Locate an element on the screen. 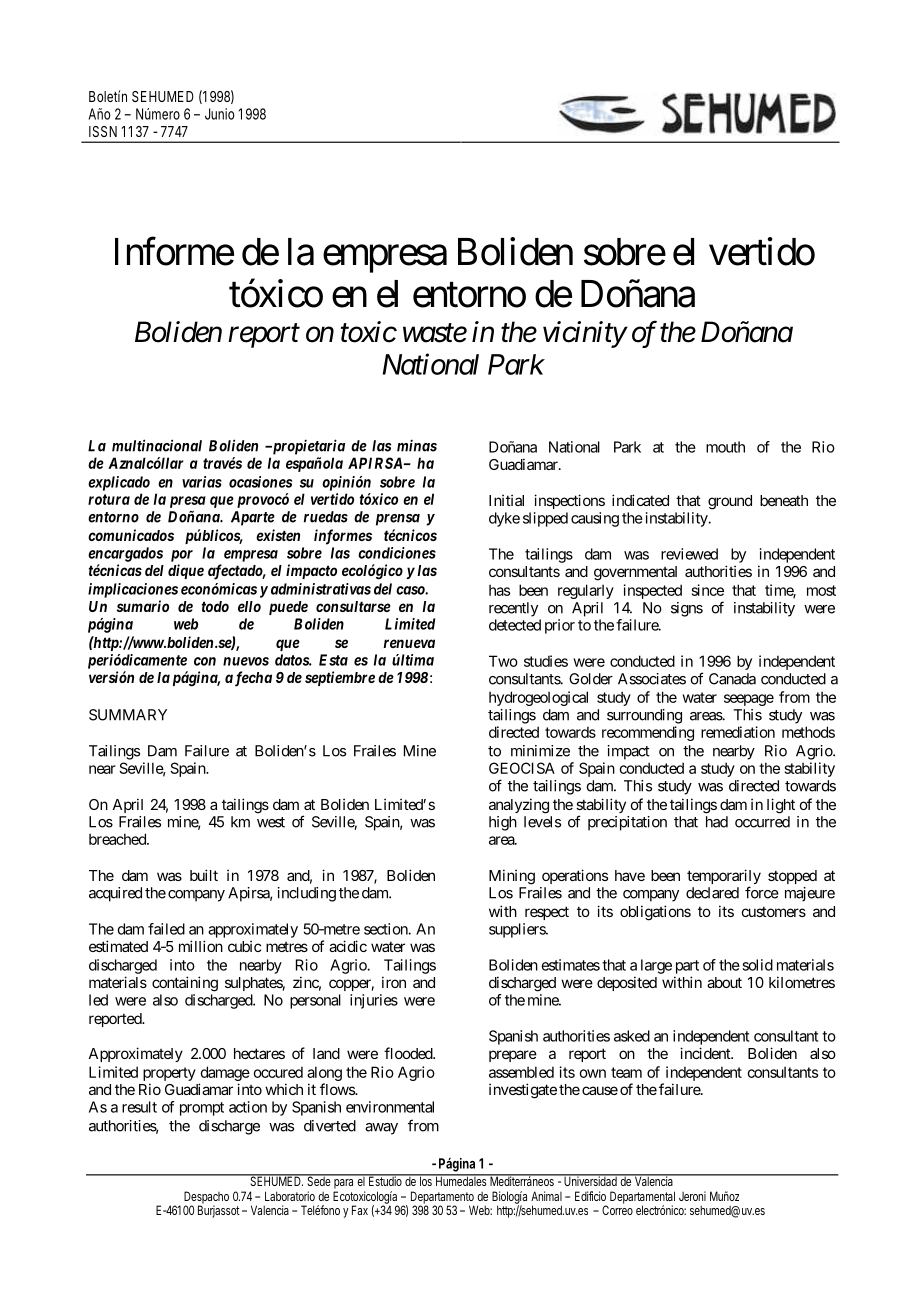  prompt is located at coordinates (202, 1109).
